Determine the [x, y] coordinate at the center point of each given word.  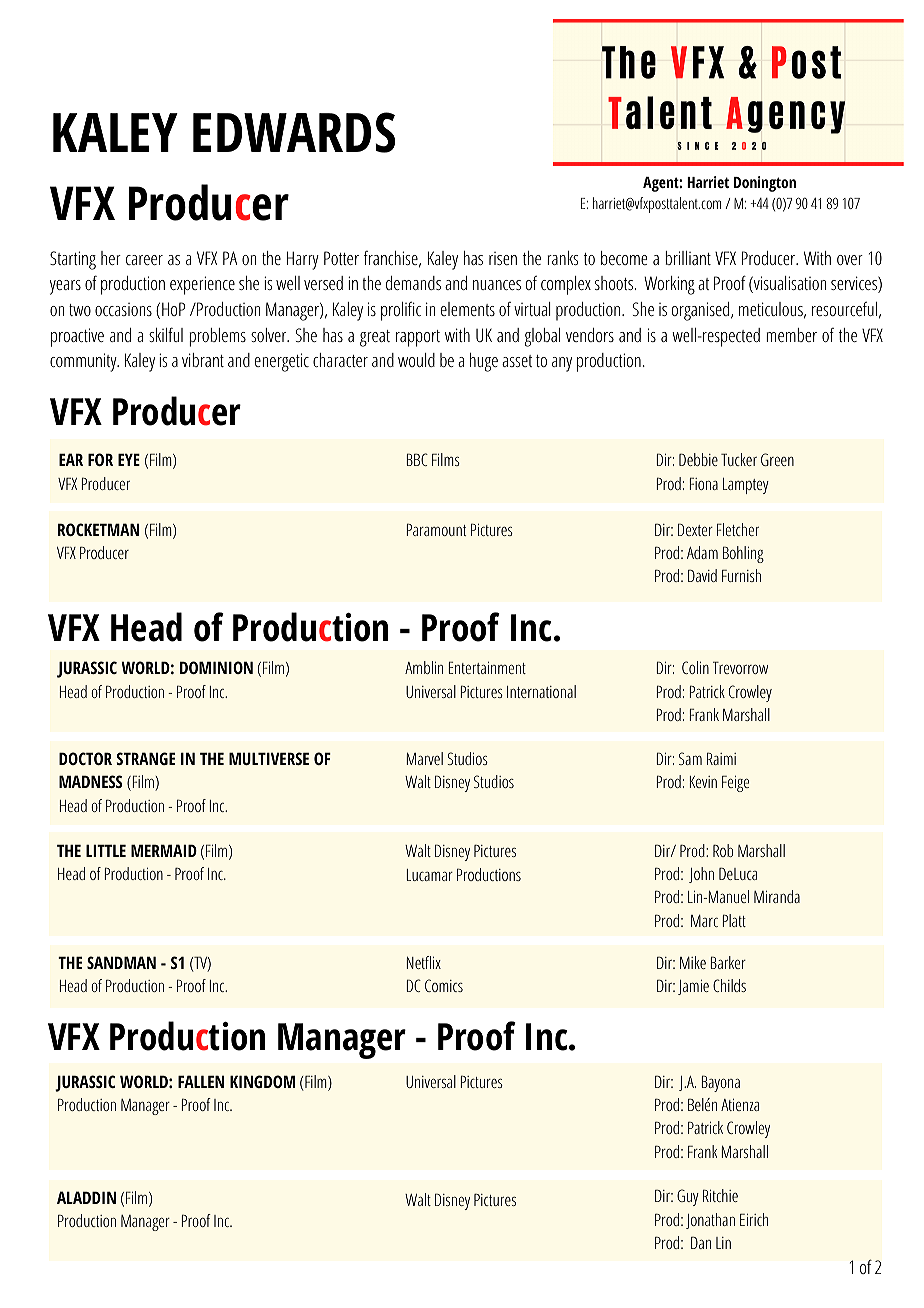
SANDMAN [121, 962]
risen [503, 258]
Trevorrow [740, 667]
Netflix [424, 962]
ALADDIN [86, 1197]
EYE [129, 459]
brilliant [688, 258]
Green [777, 459]
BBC [417, 459]
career [144, 260]
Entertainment [487, 667]
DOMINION [216, 667]
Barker [728, 962]
